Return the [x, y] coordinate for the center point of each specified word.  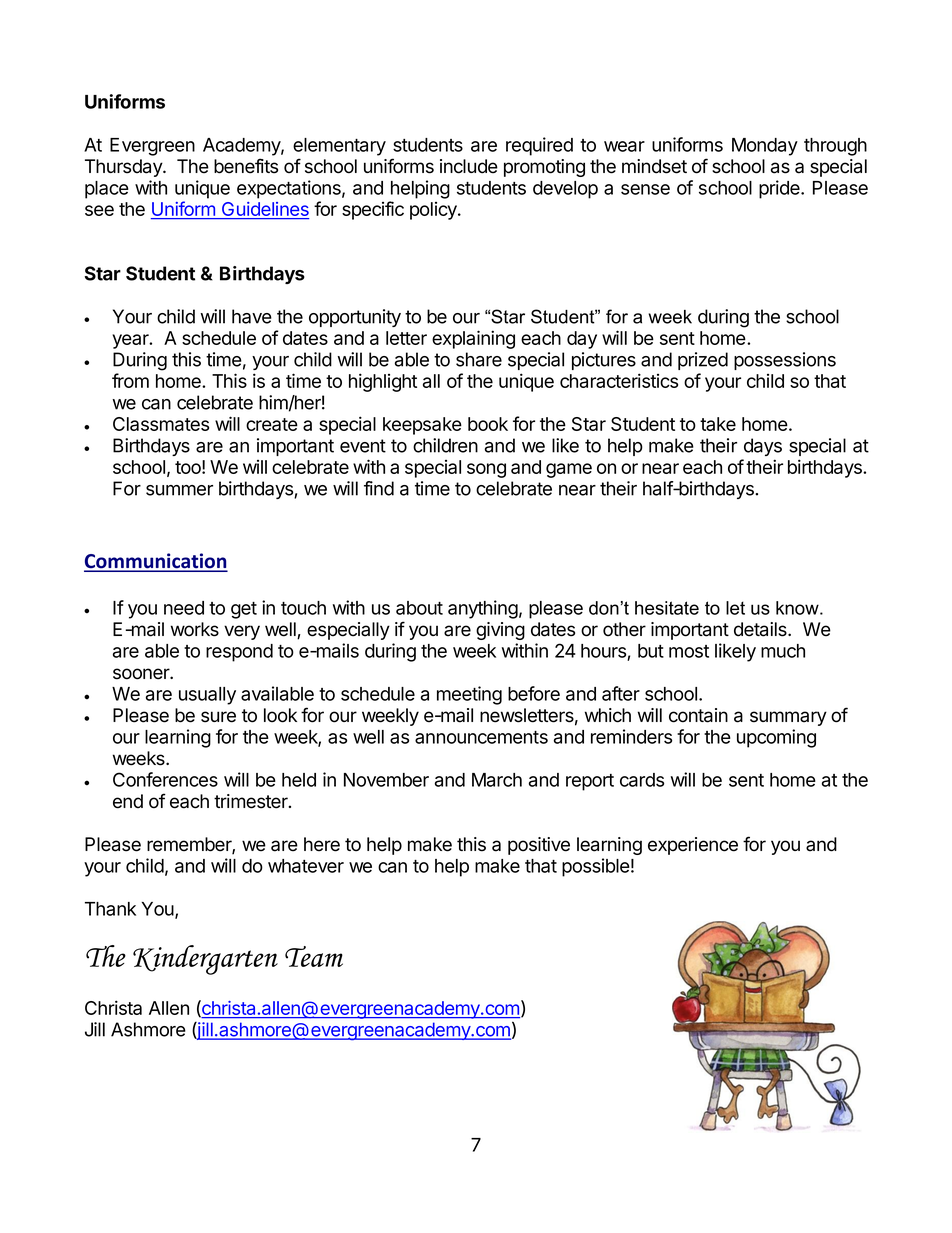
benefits [246, 166]
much [783, 651]
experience [693, 846]
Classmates [161, 424]
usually [207, 696]
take [718, 424]
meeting [469, 695]
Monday [765, 147]
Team [314, 956]
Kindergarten [205, 960]
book [488, 424]
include [469, 166]
